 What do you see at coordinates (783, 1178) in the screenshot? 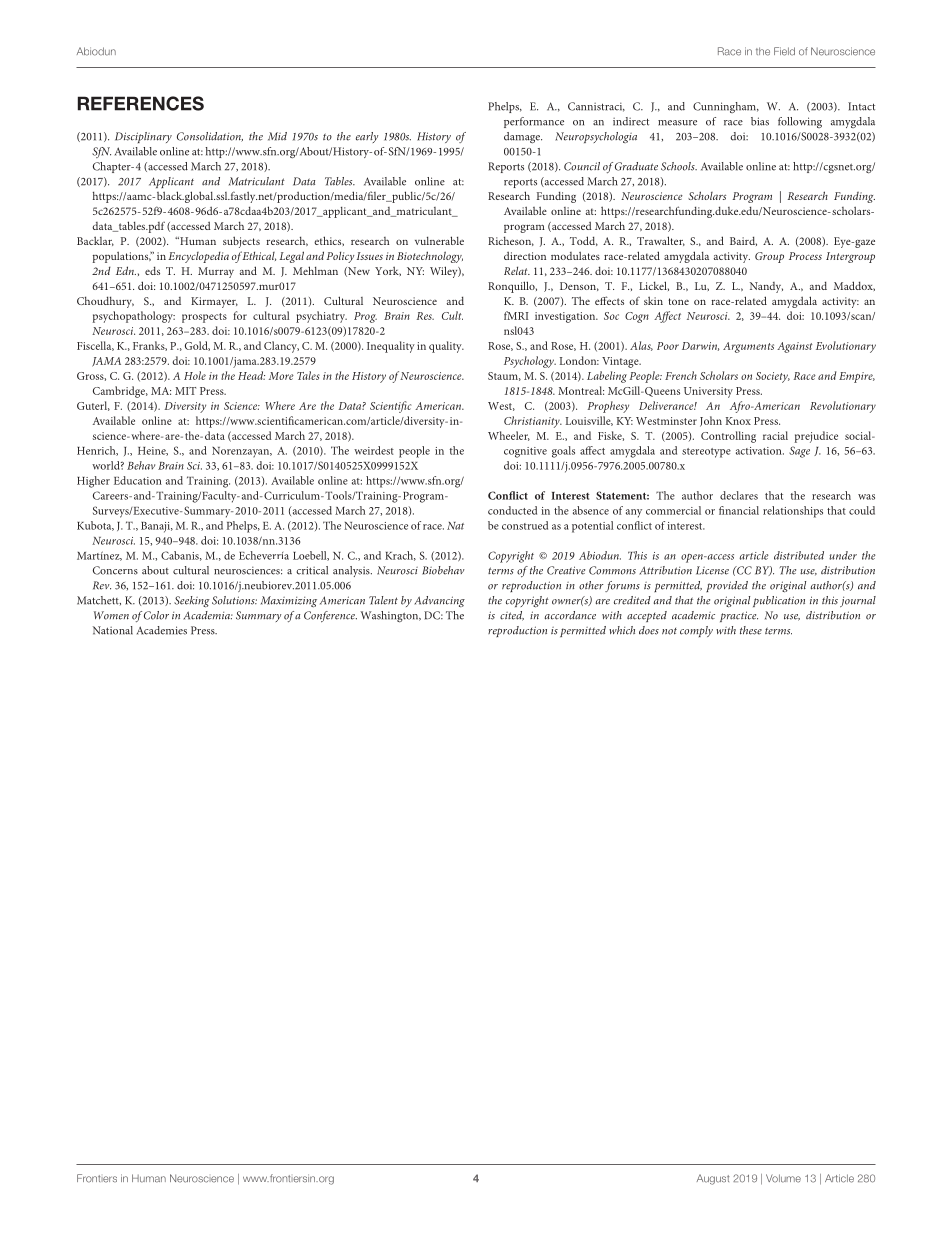
I see `Volume` at bounding box center [783, 1178].
